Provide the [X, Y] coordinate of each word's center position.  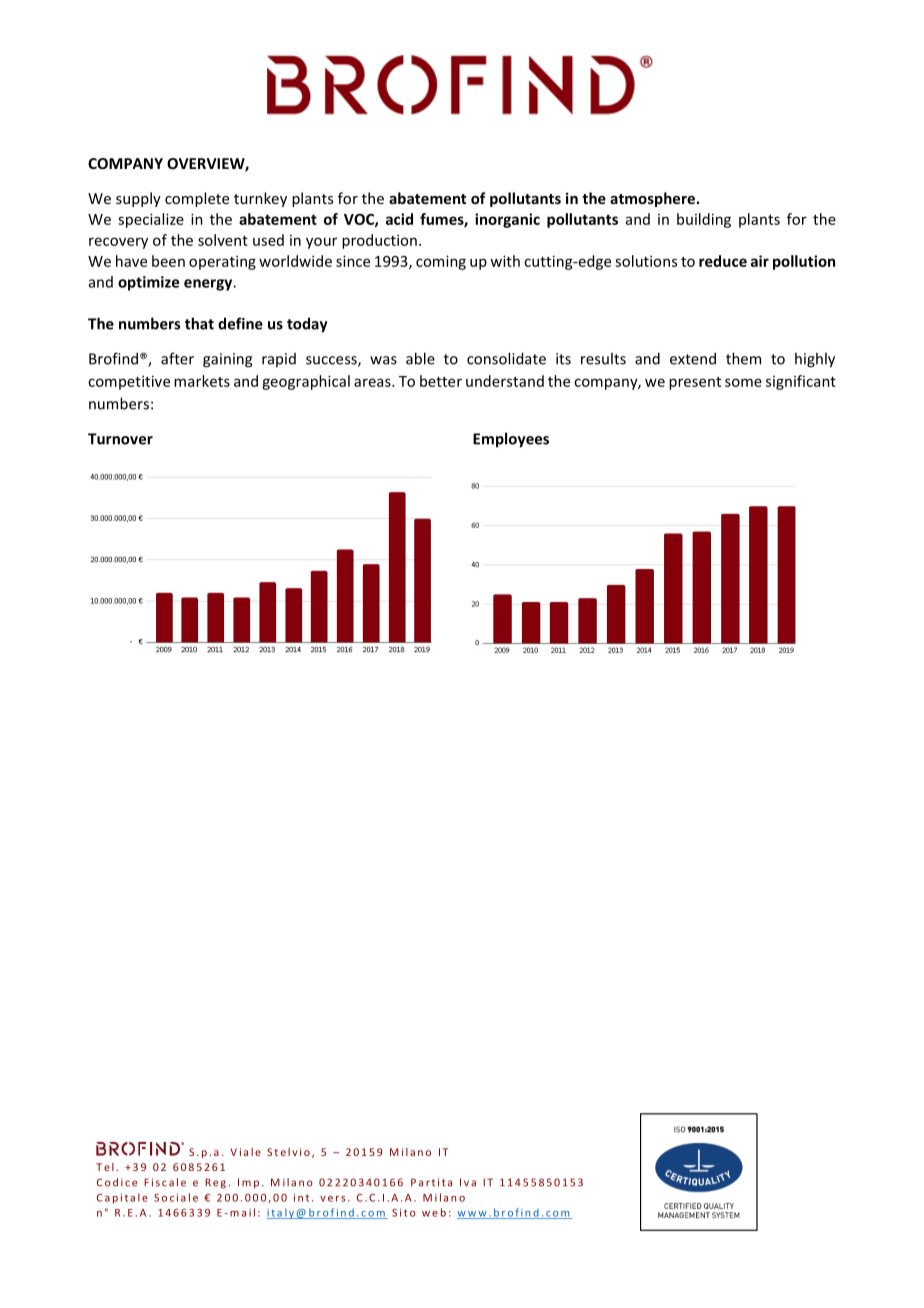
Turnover [120, 439]
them [743, 358]
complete [197, 199]
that [199, 323]
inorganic [507, 220]
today [307, 325]
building [704, 220]
